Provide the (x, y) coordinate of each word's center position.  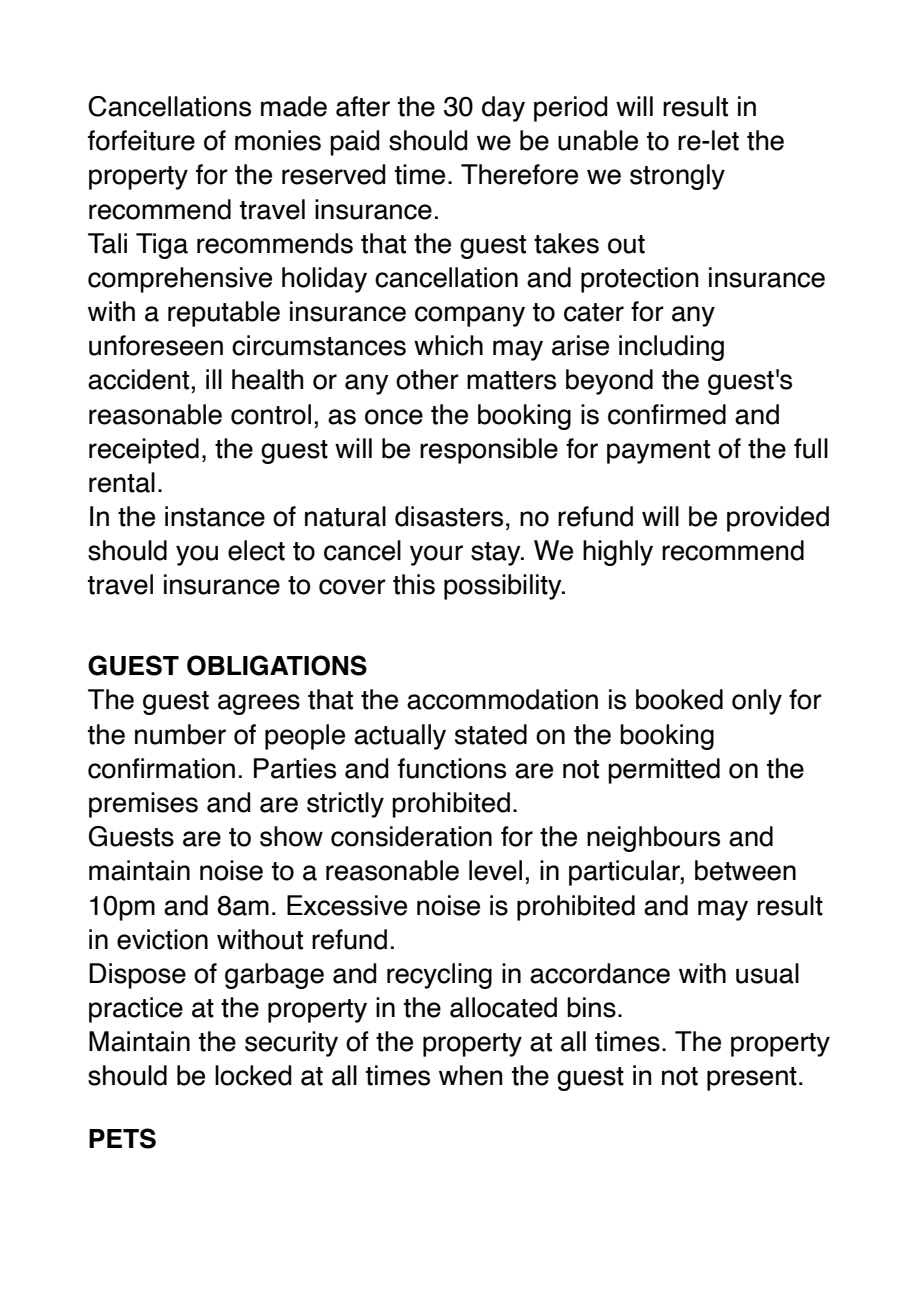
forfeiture (141, 140)
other (427, 379)
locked (253, 1075)
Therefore (519, 174)
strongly (677, 177)
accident (140, 379)
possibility (504, 587)
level (495, 870)
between (745, 870)
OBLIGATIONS (277, 665)
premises (143, 805)
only (757, 702)
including (671, 348)
